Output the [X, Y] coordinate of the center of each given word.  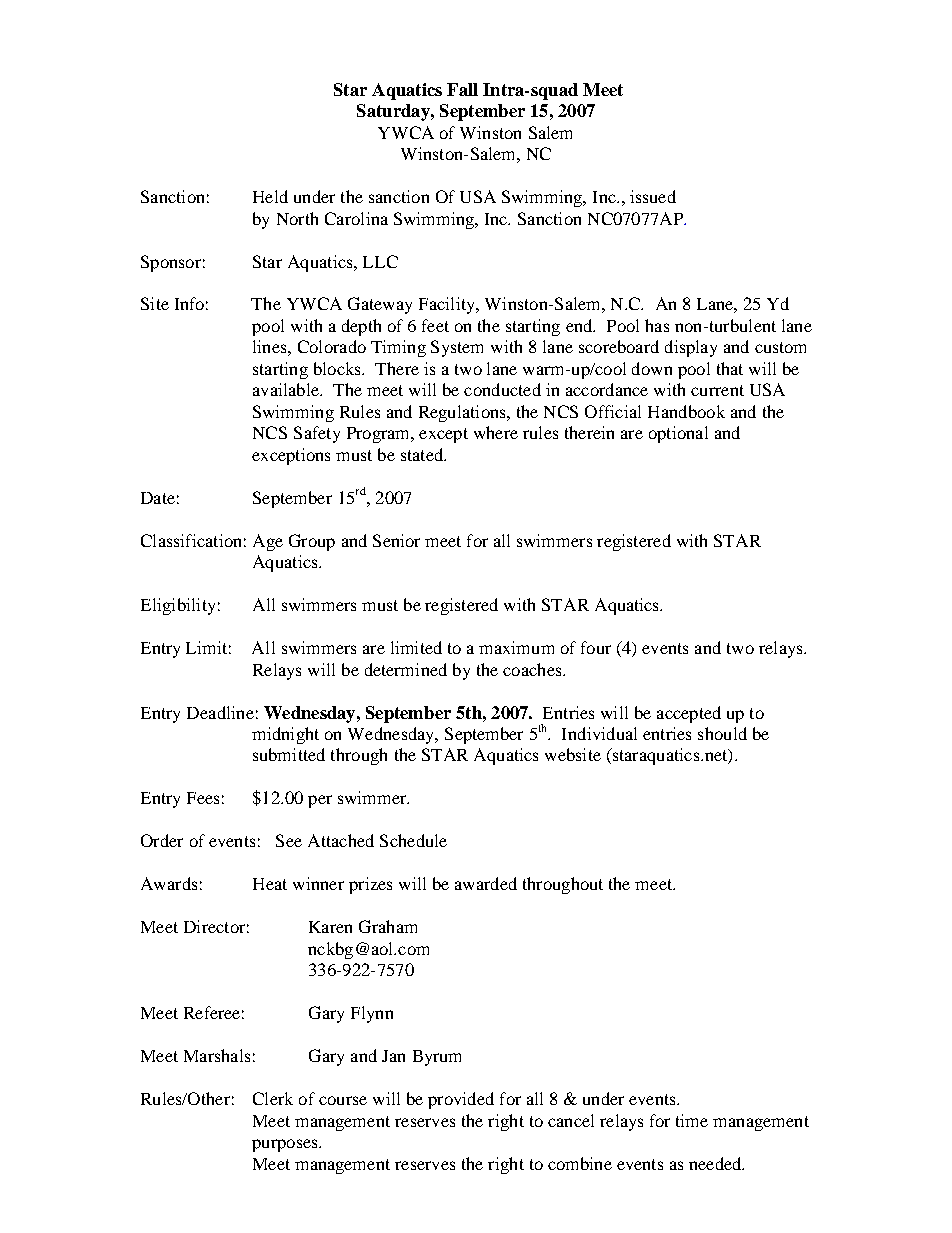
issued [653, 196]
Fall [462, 89]
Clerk [273, 1098]
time [692, 1120]
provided [461, 1100]
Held [270, 196]
